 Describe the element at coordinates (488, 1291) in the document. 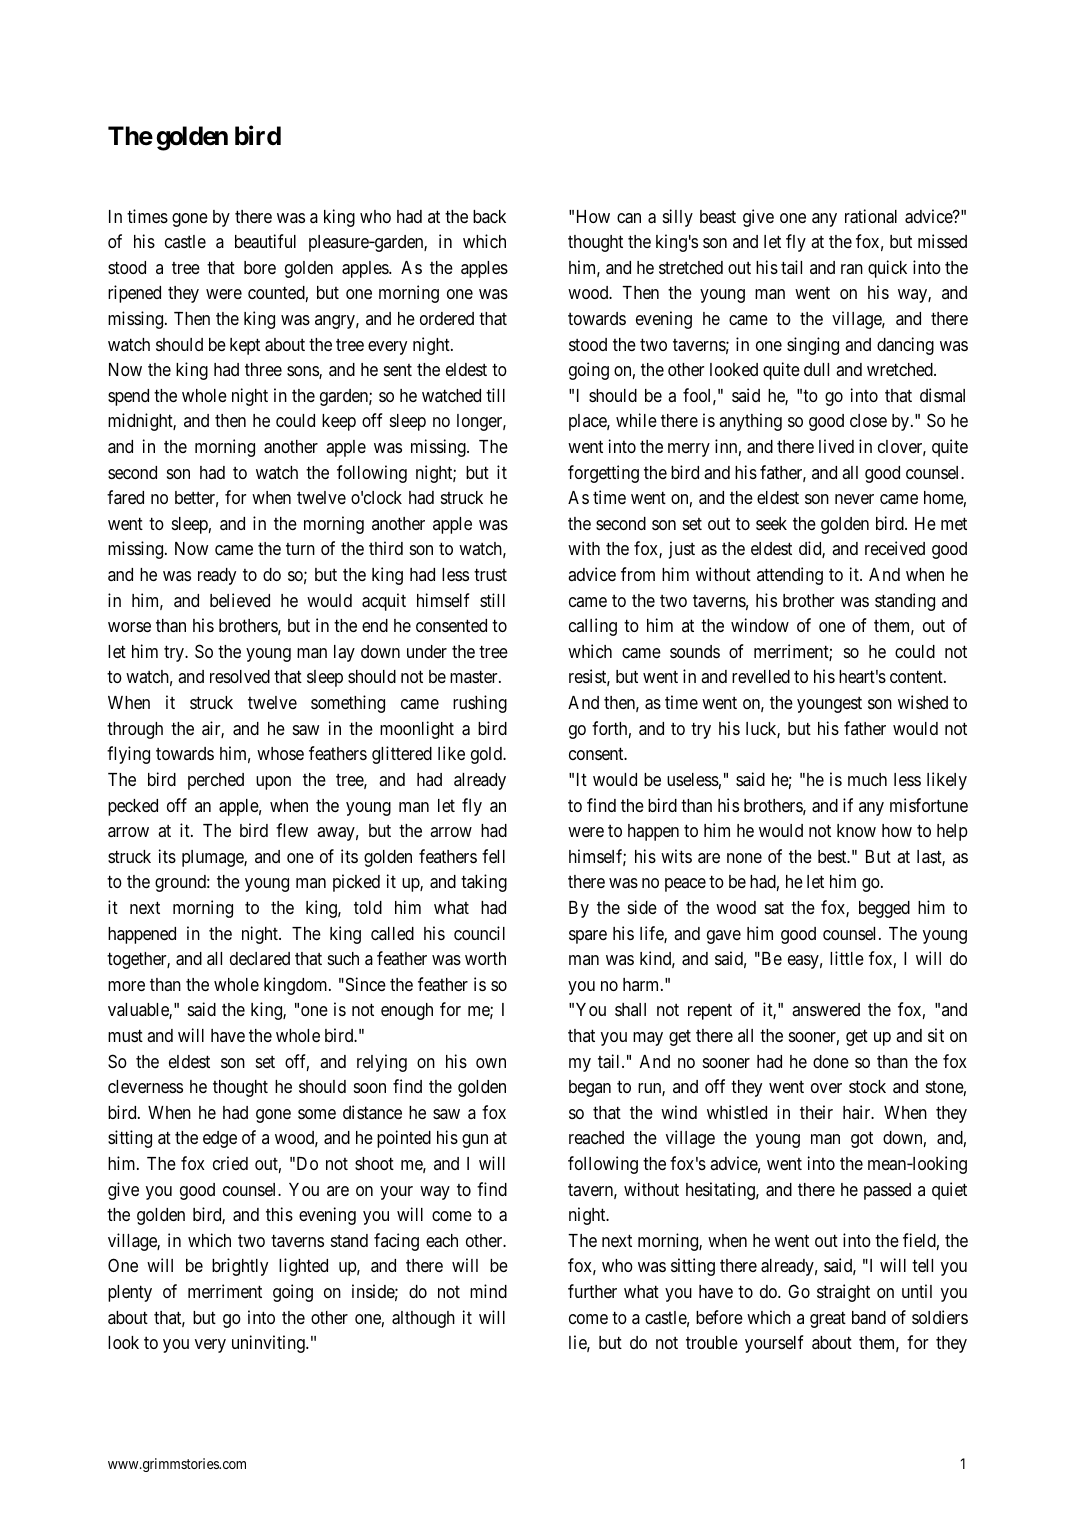

I see `mind` at that location.
